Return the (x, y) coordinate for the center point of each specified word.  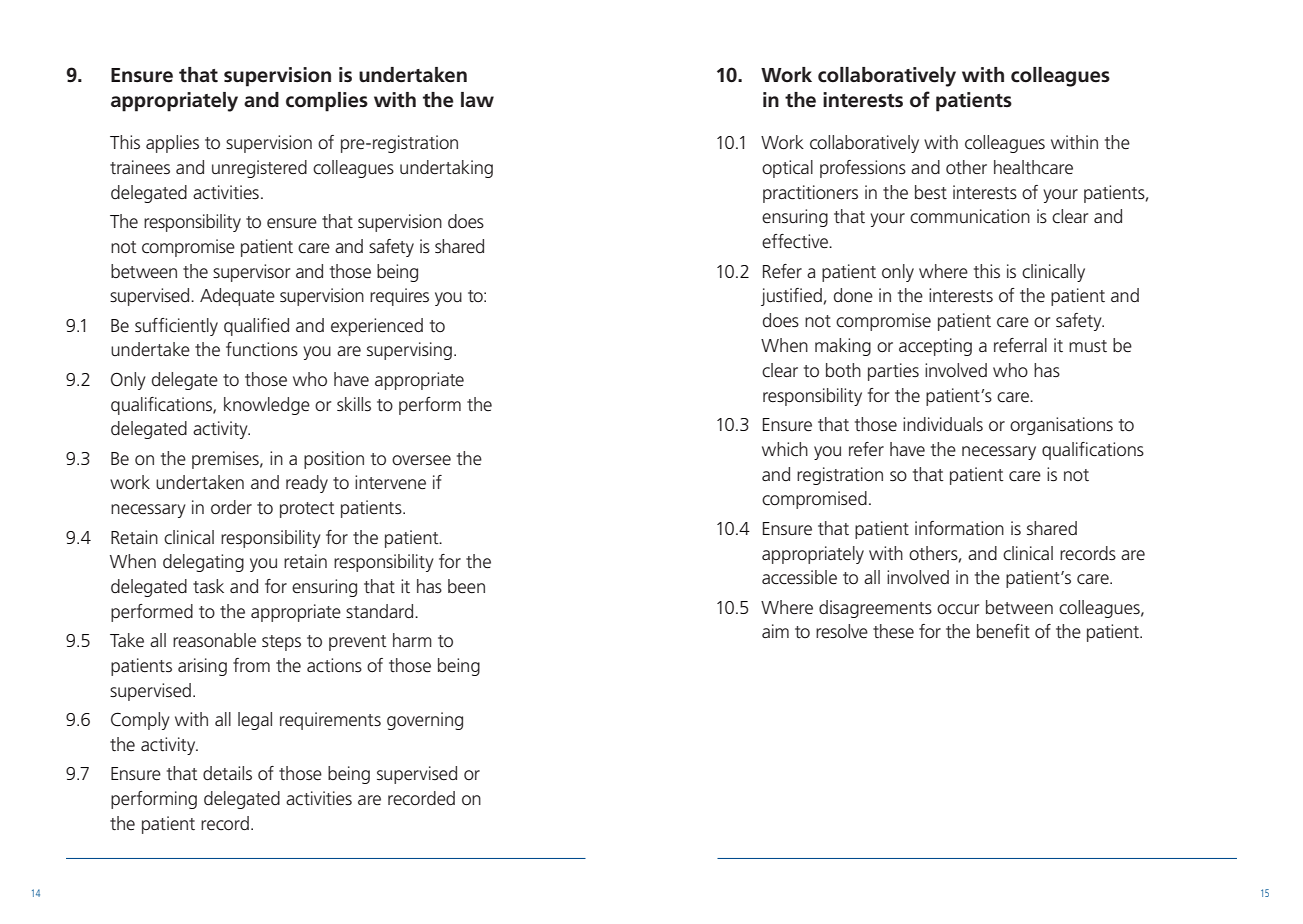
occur (958, 609)
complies (327, 102)
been (466, 586)
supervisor (251, 273)
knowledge (267, 406)
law (477, 99)
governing (425, 721)
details (227, 773)
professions (863, 169)
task (208, 586)
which (785, 449)
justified (791, 297)
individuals (943, 424)
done (853, 295)
